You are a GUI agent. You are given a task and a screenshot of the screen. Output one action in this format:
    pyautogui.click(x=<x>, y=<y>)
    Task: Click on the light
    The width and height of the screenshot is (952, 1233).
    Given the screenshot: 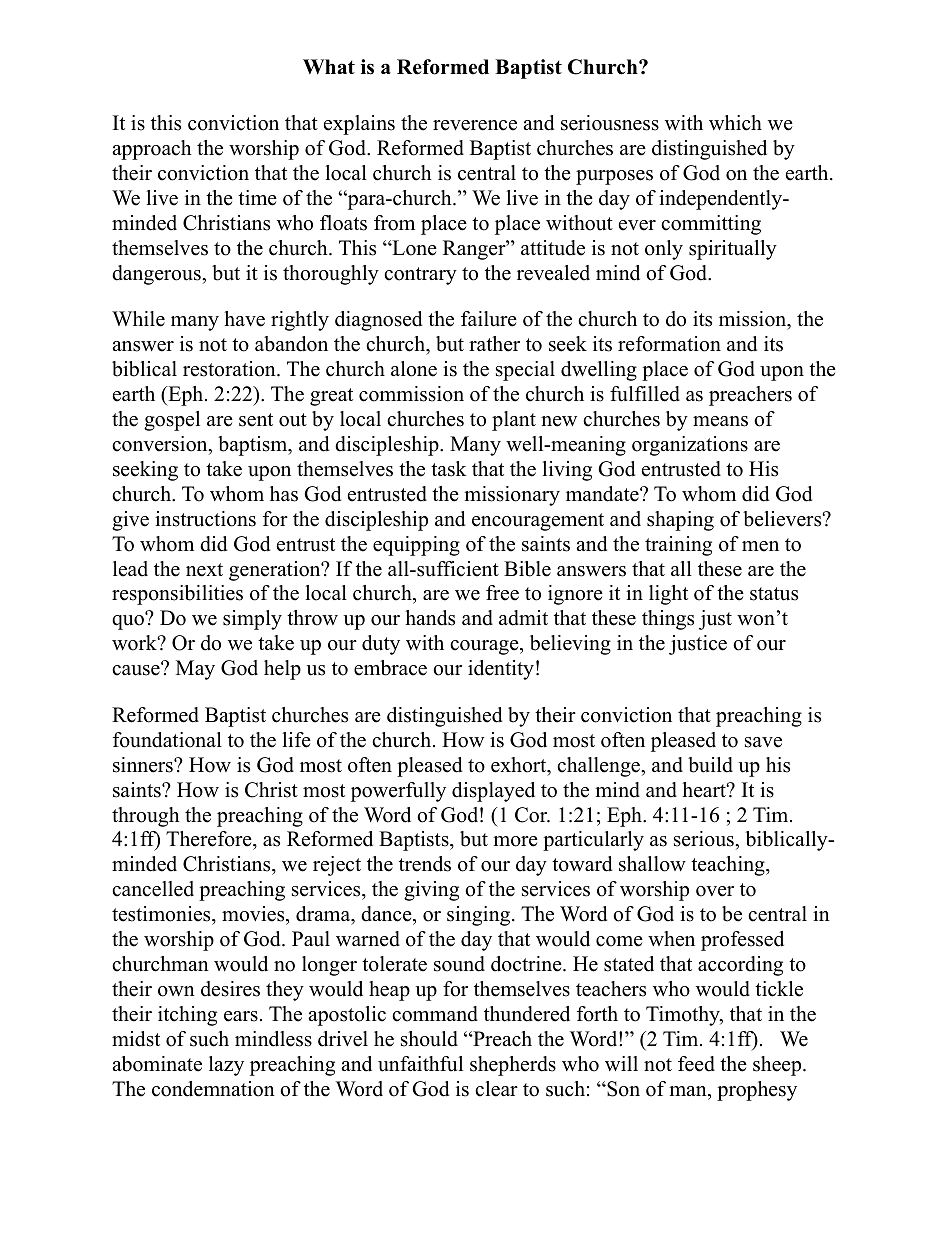 What is the action you would take?
    pyautogui.click(x=668, y=595)
